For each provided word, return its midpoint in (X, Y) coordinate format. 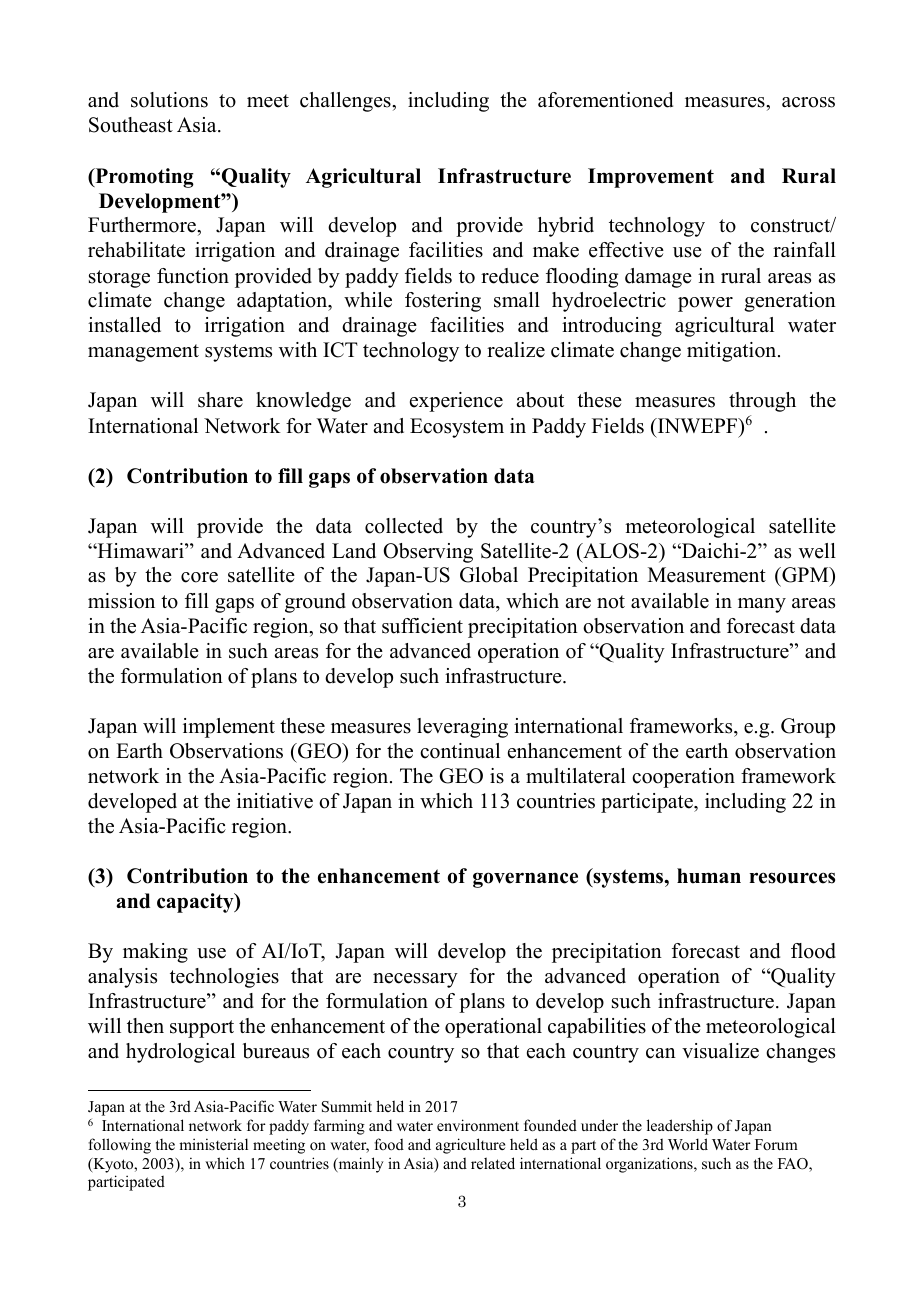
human (709, 876)
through (762, 402)
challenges (346, 102)
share (220, 400)
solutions (169, 100)
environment (478, 1125)
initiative (275, 801)
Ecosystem (457, 428)
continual (460, 751)
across (808, 102)
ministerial (213, 1144)
